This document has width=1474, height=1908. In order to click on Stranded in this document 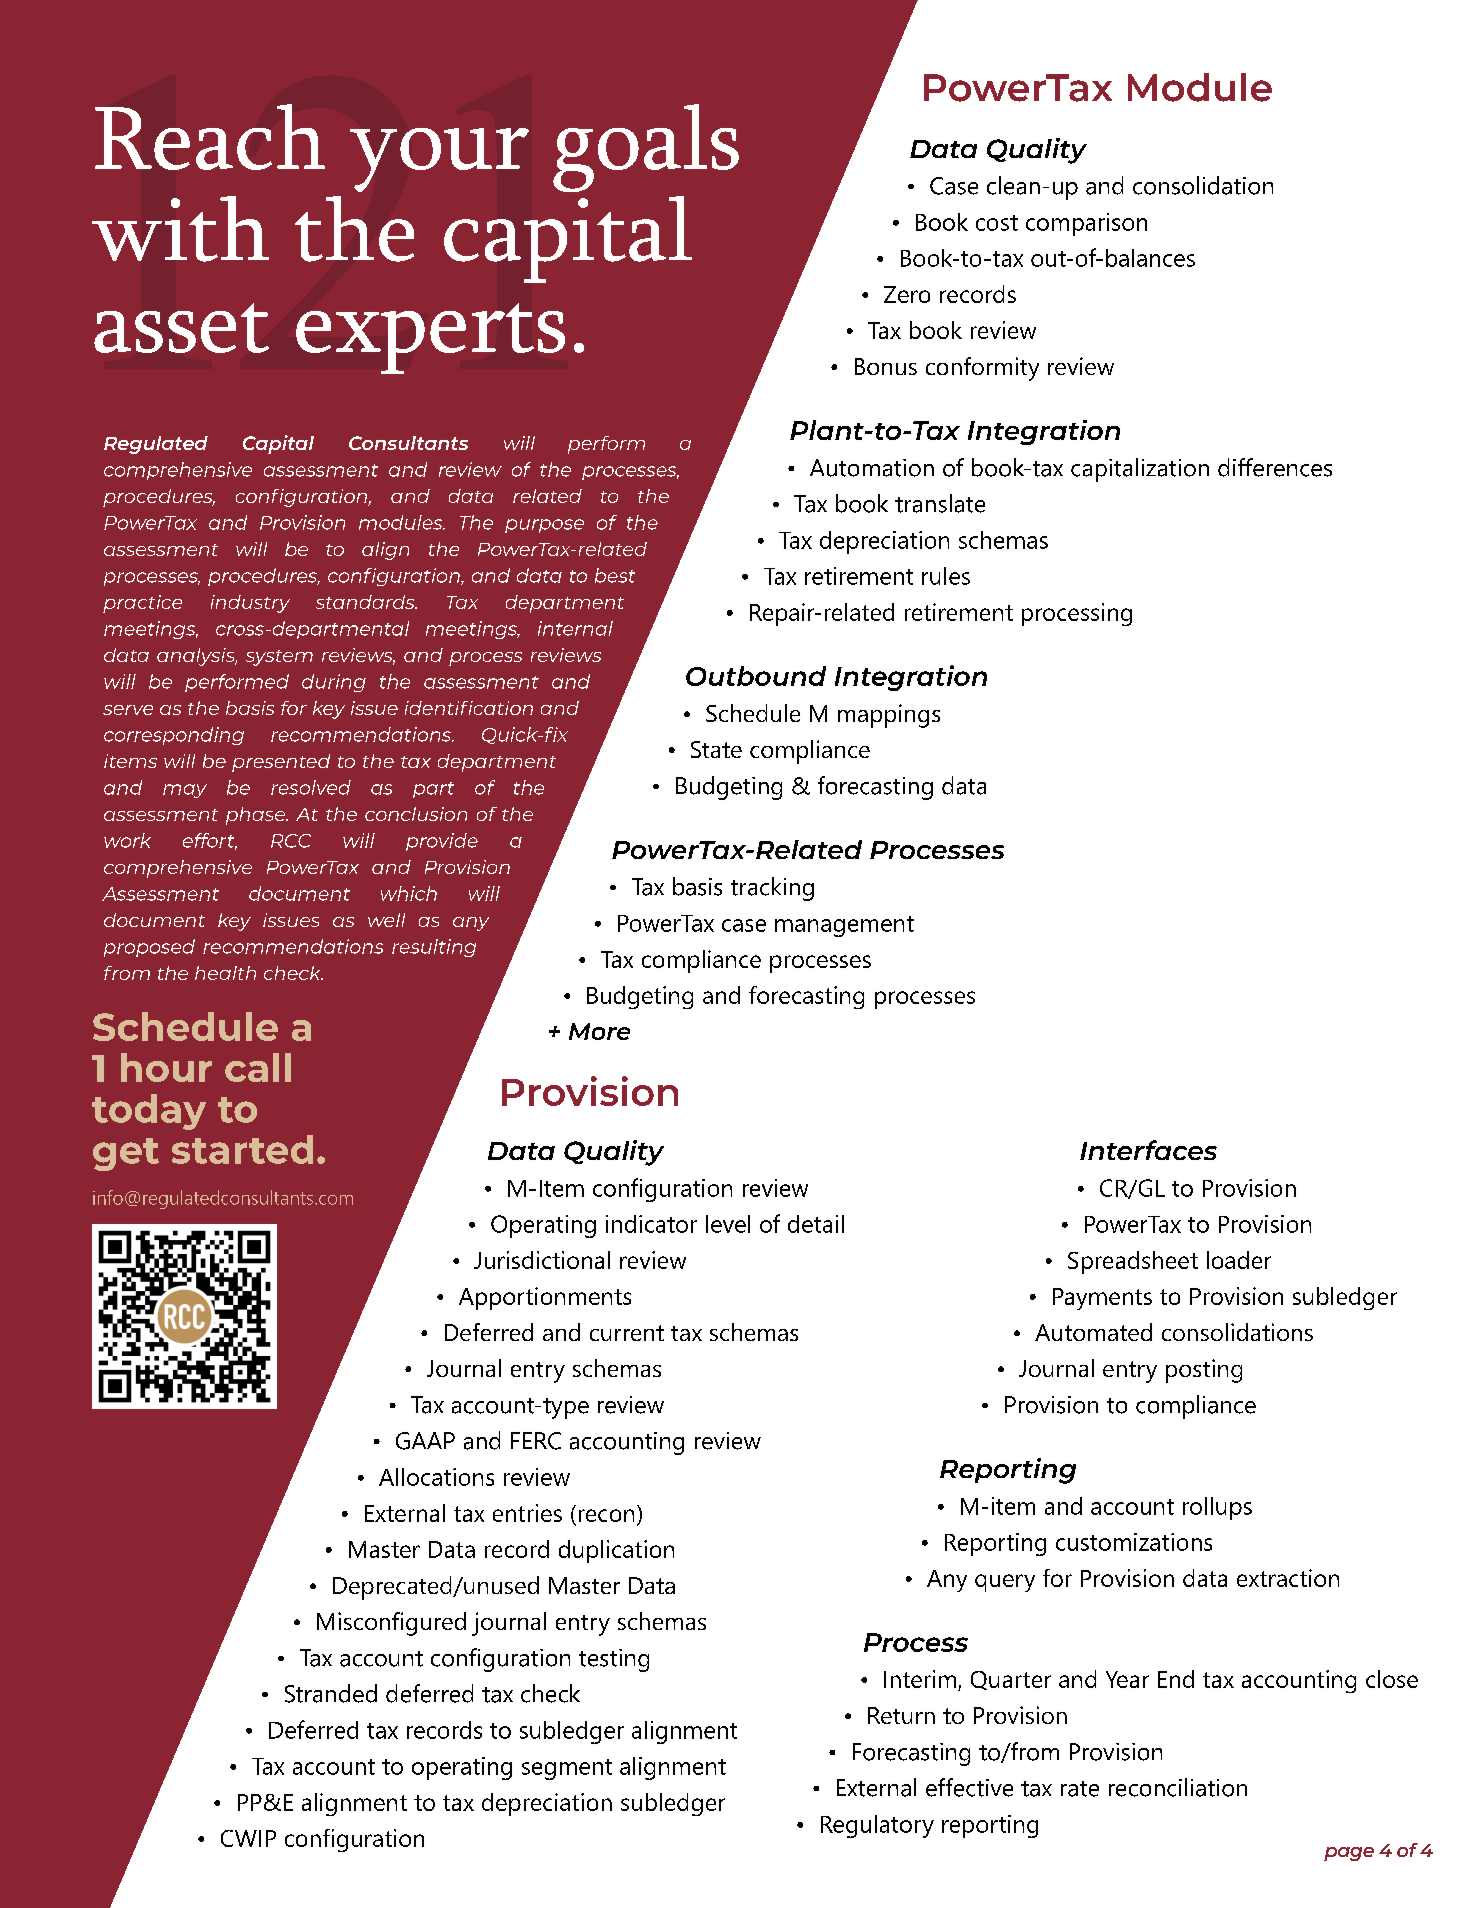, I will do `click(331, 1693)`.
